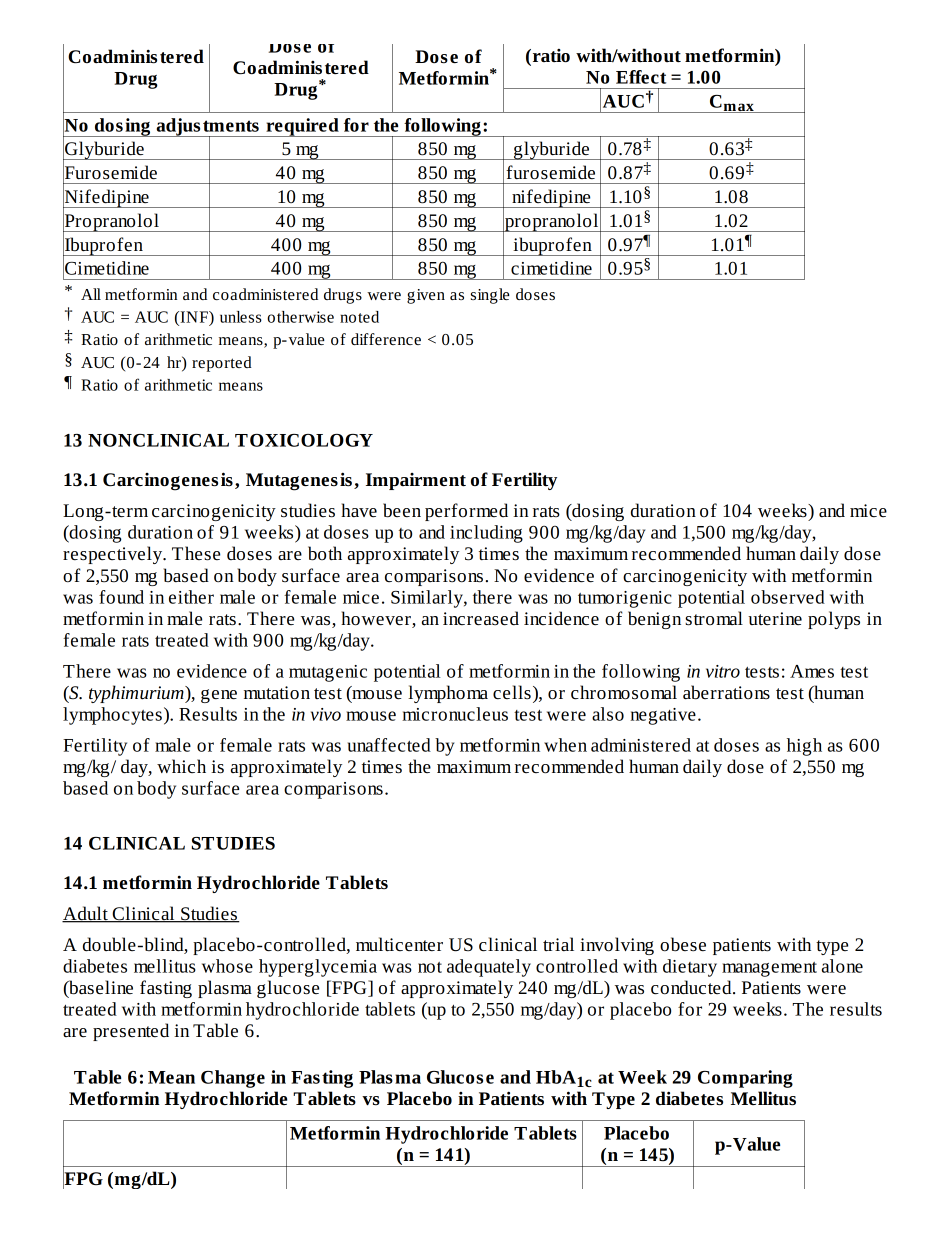 This screenshot has height=1233, width=952. I want to click on Effect, so click(641, 77).
